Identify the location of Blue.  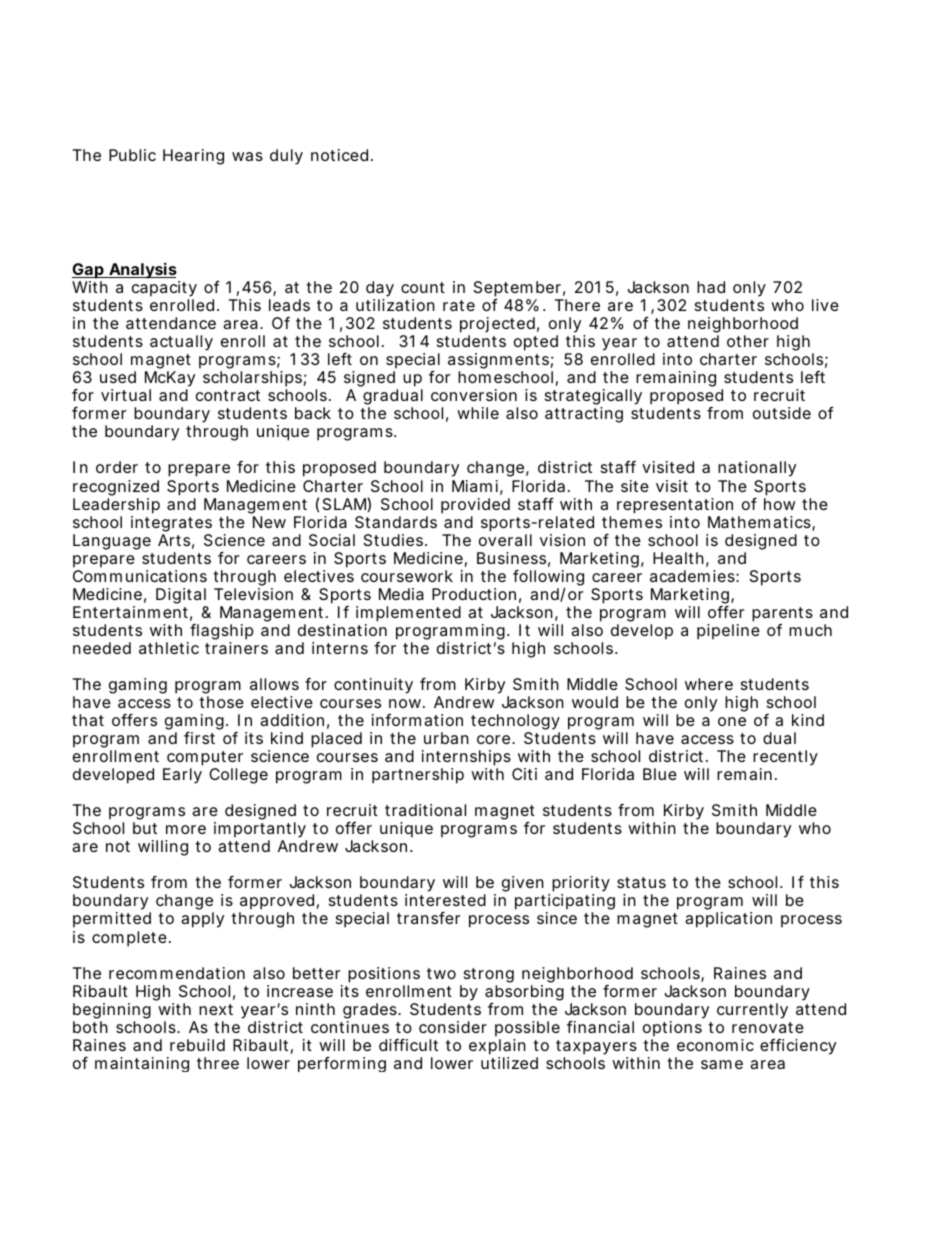
(660, 774).
